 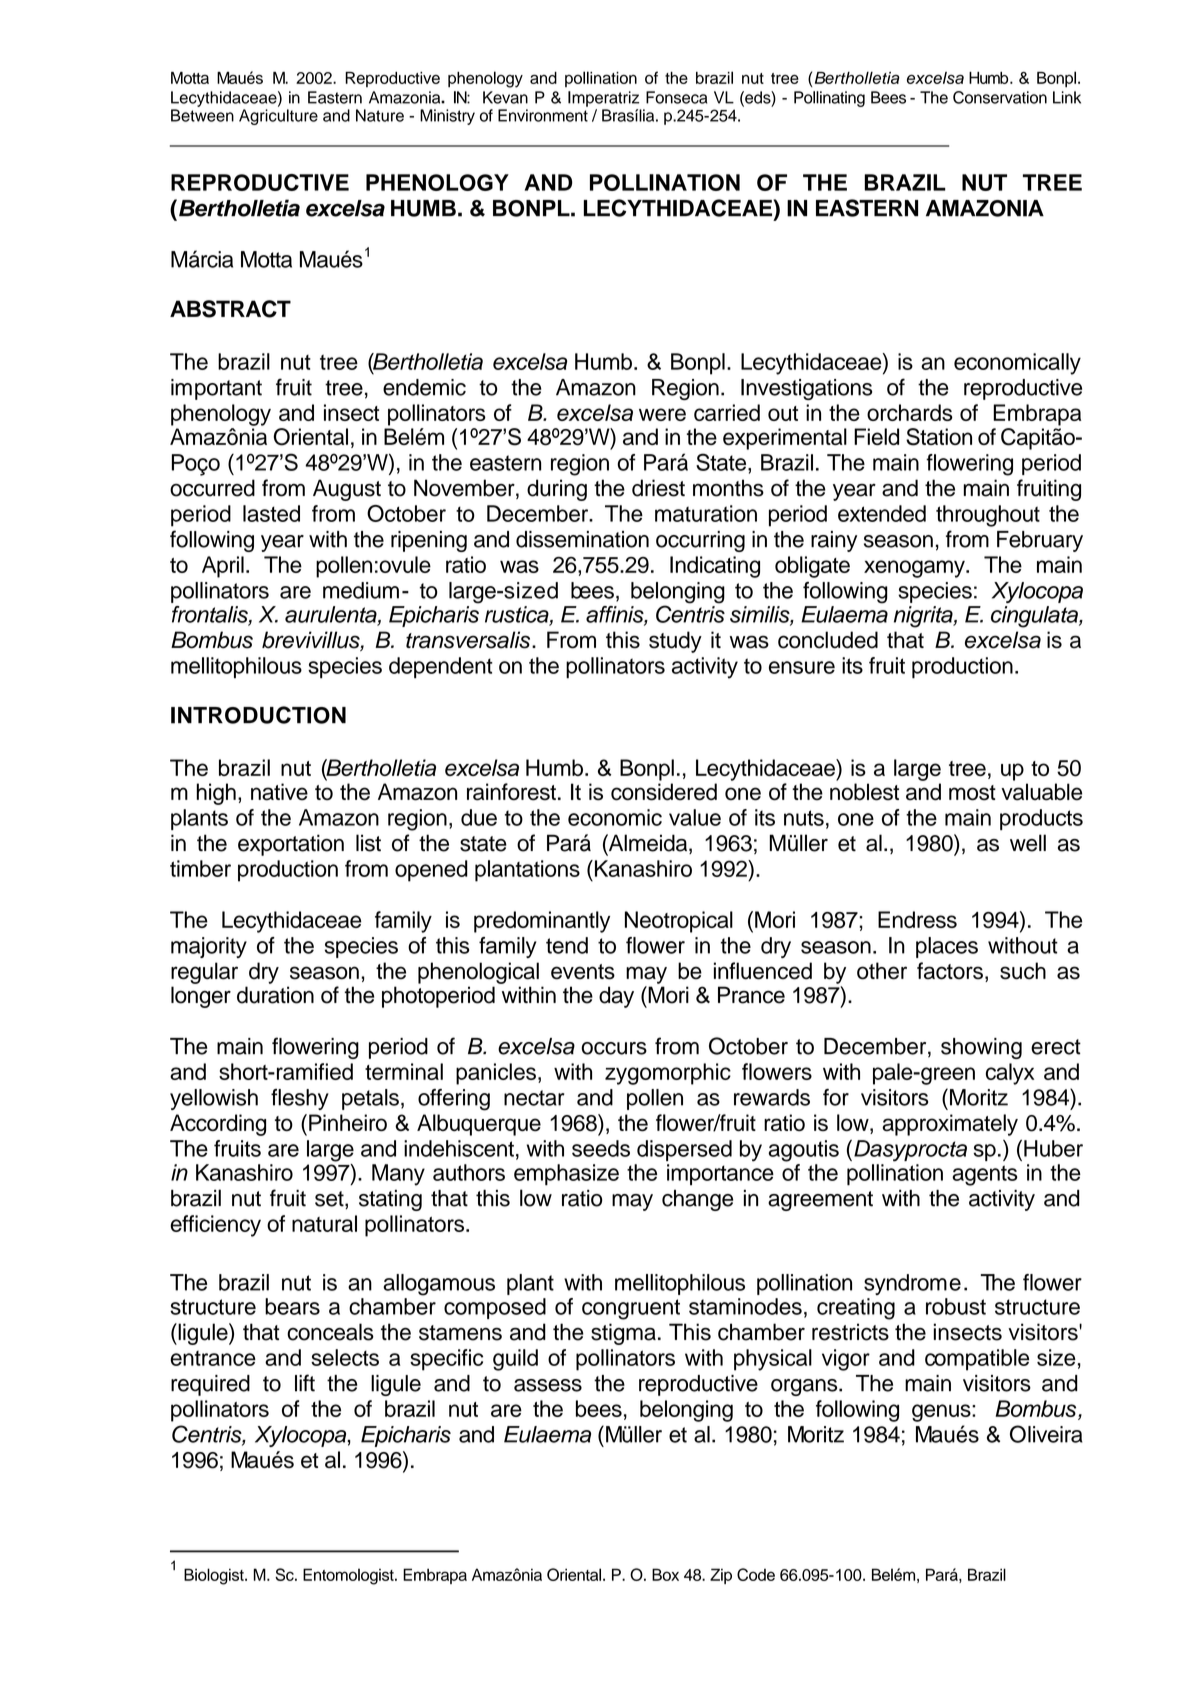 What do you see at coordinates (942, 1413) in the document?
I see `genus` at bounding box center [942, 1413].
